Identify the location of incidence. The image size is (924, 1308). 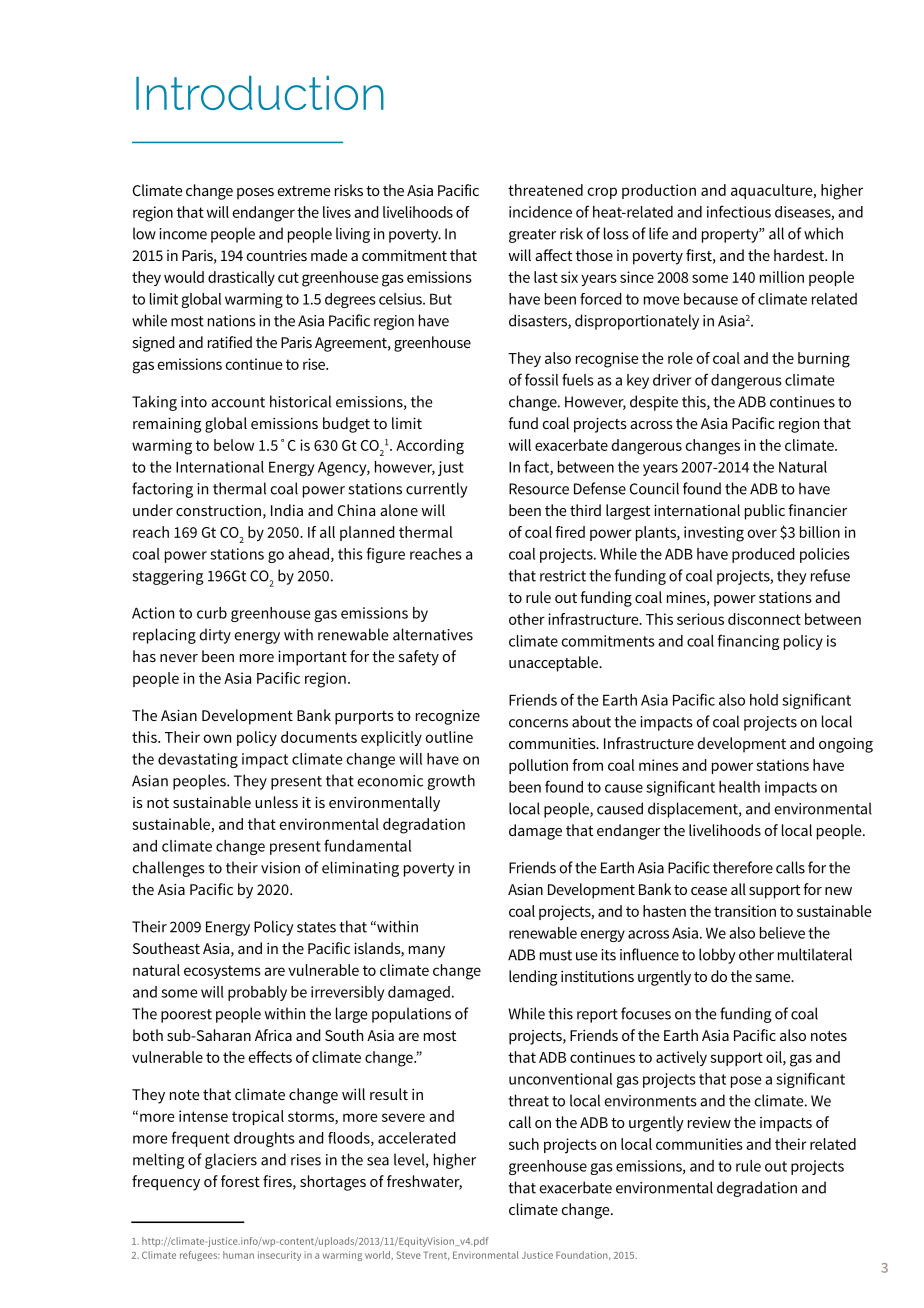
(540, 212).
